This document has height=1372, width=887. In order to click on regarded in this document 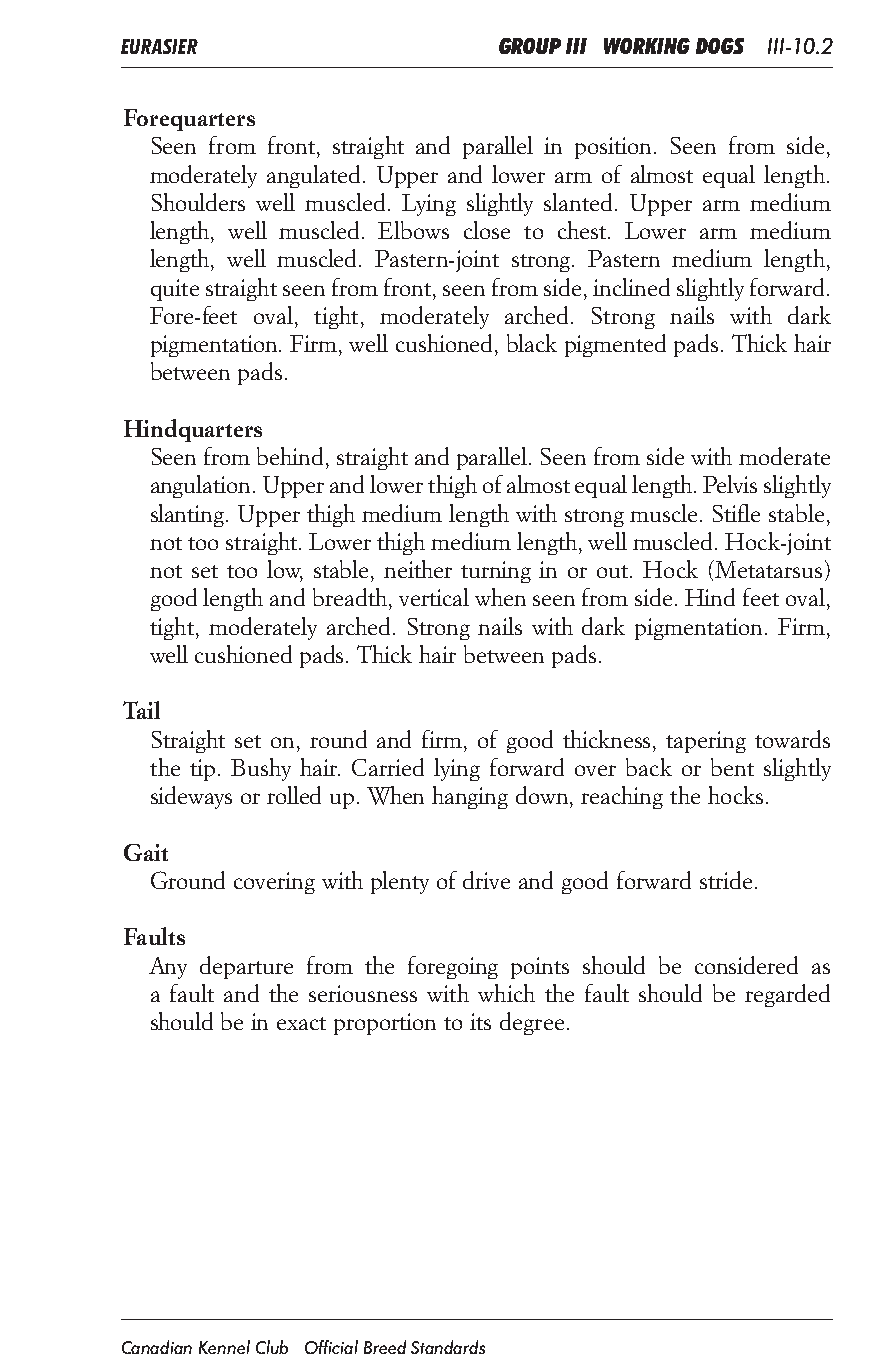, I will do `click(787, 995)`.
